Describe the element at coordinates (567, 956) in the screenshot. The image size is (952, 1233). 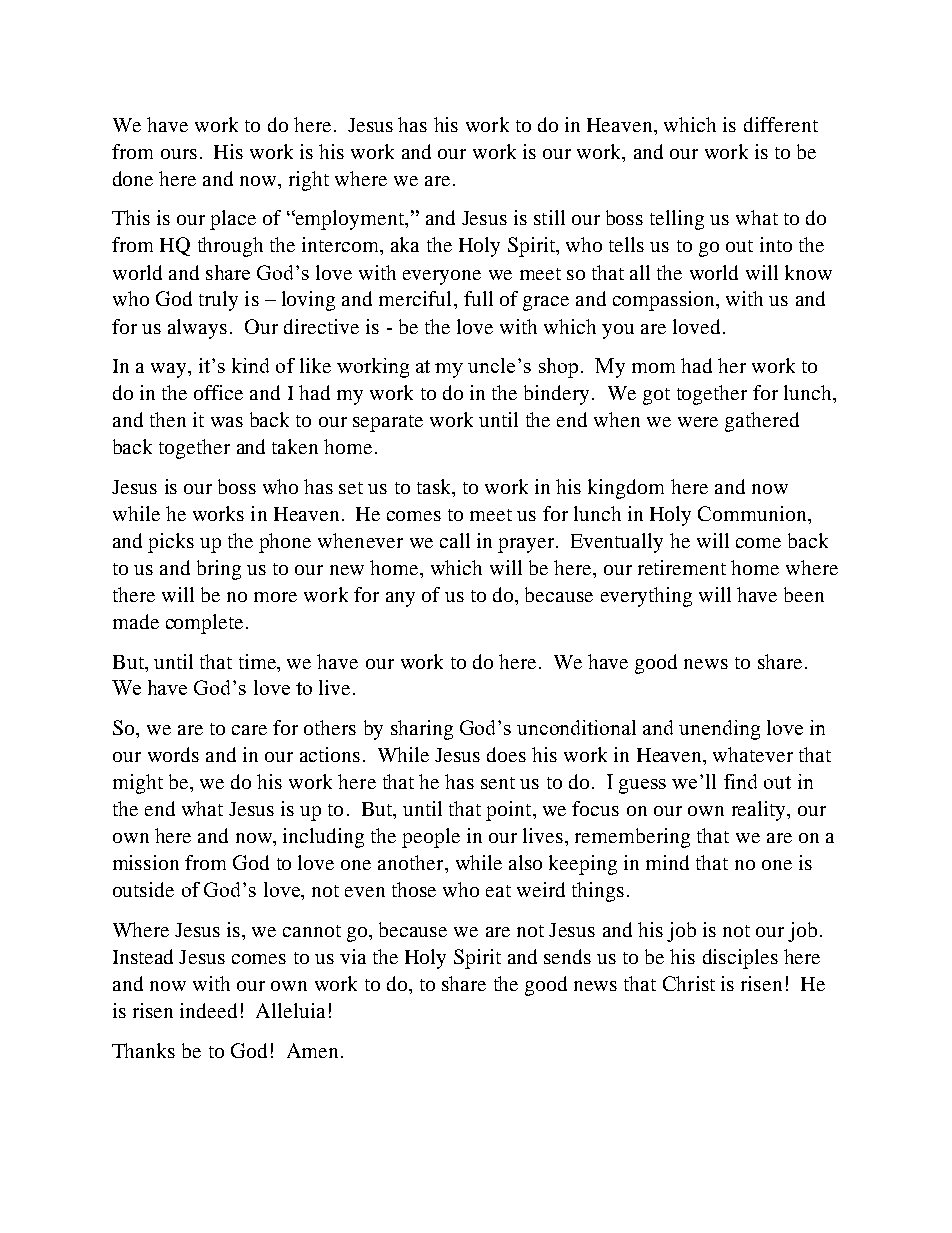
I see `sends` at that location.
